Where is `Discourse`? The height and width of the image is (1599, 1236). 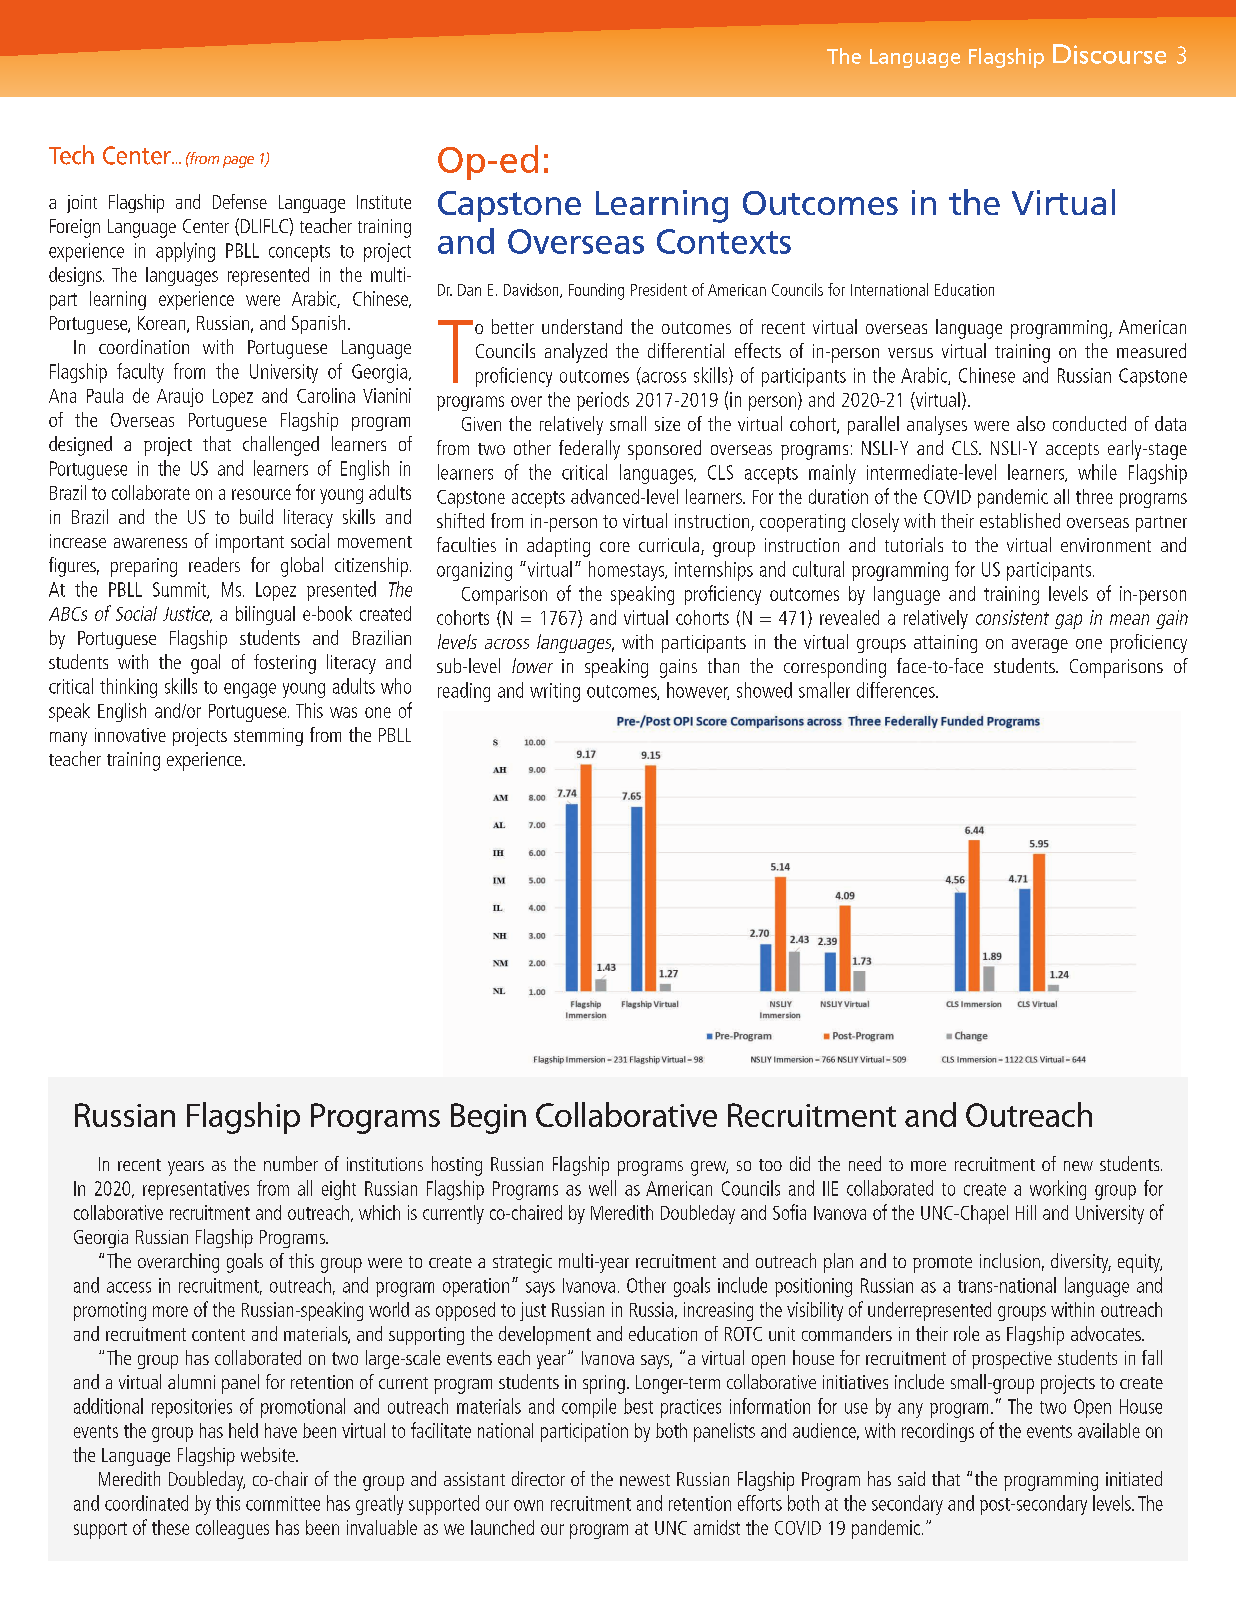
Discourse is located at coordinates (1109, 54).
